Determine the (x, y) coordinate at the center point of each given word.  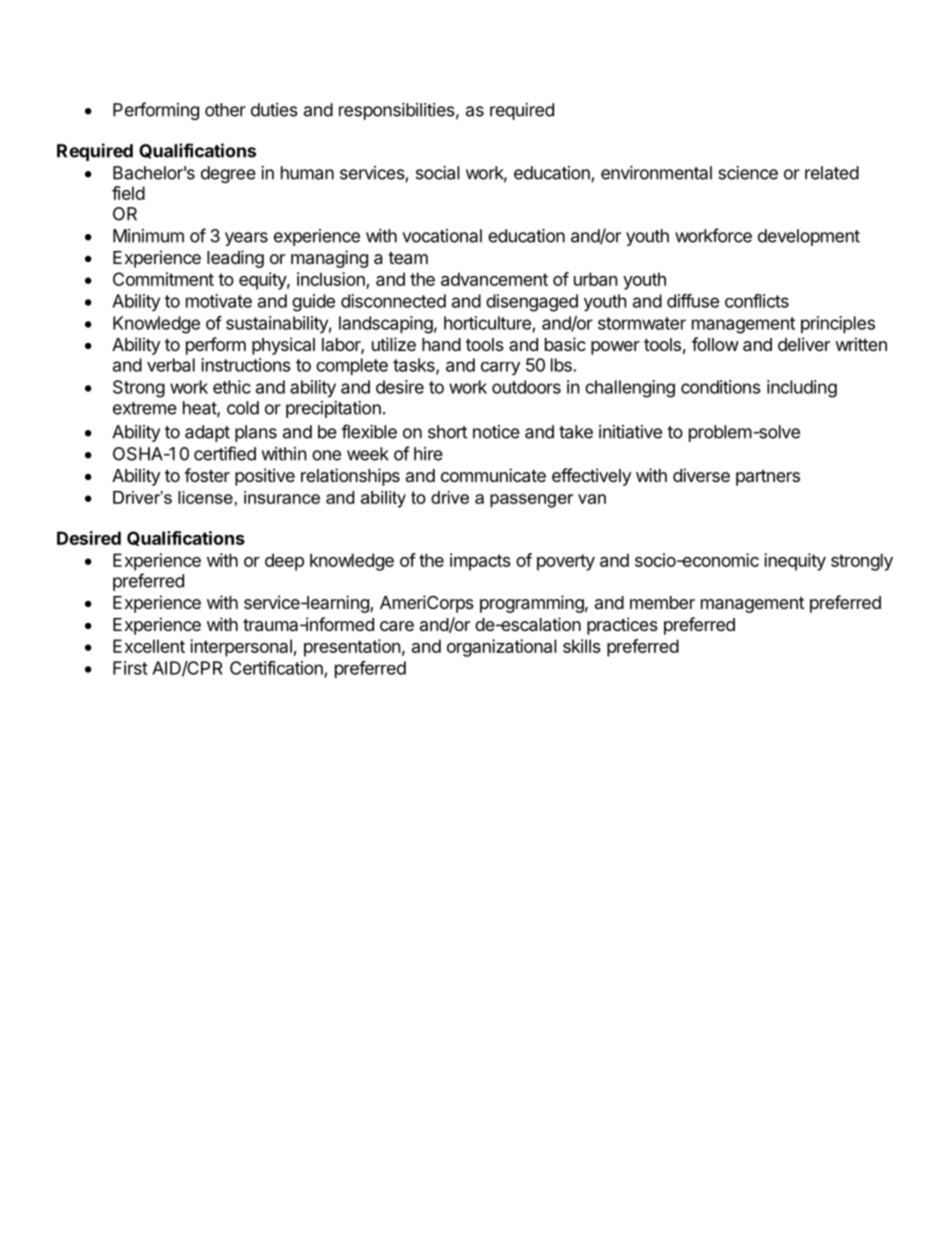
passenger (531, 501)
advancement (494, 279)
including (802, 389)
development (809, 237)
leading (235, 259)
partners (768, 478)
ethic (232, 387)
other (225, 110)
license (205, 497)
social (438, 173)
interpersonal (241, 648)
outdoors (526, 387)
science (748, 173)
